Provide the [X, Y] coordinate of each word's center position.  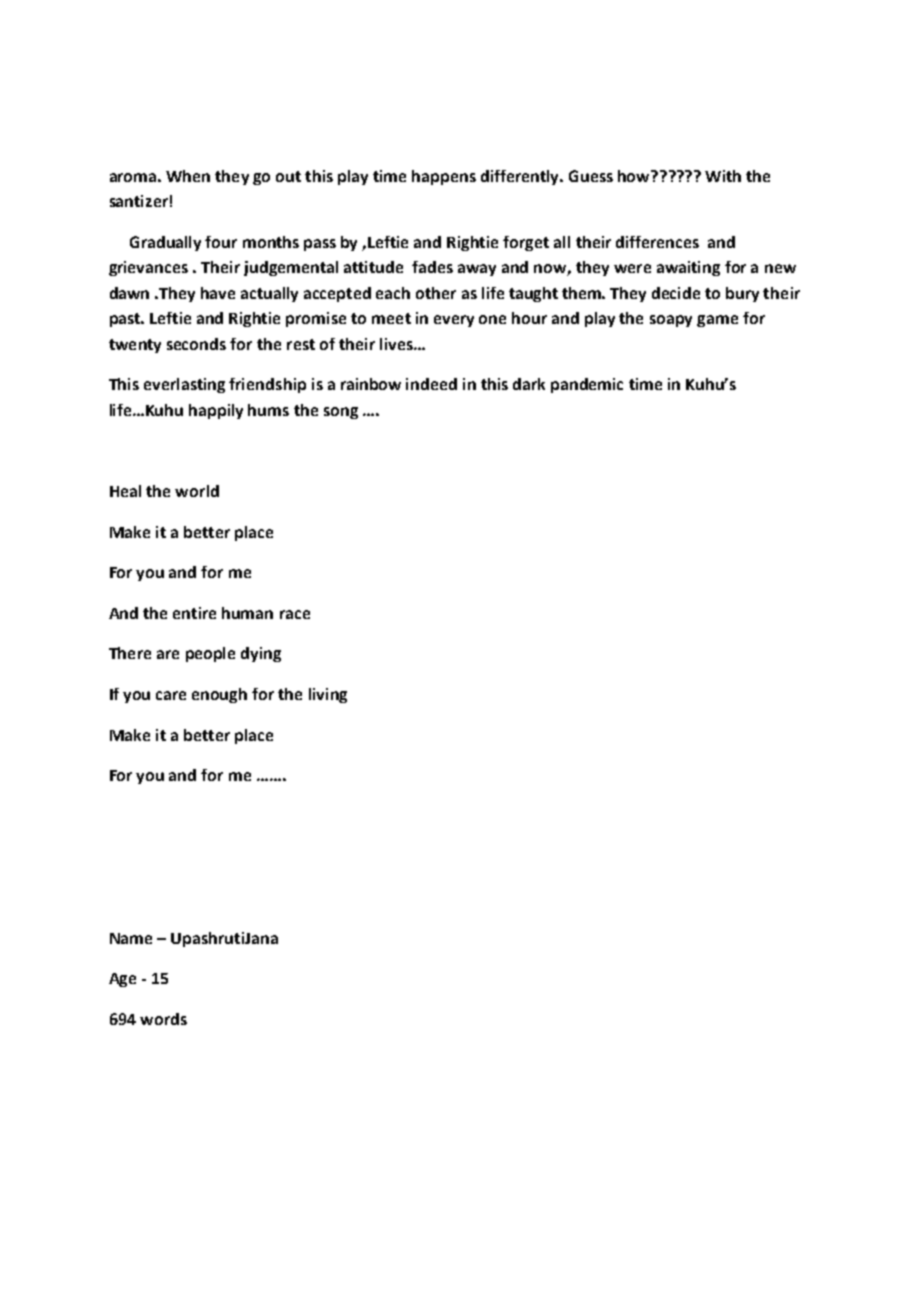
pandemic [587, 385]
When [188, 176]
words [163, 1019]
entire [194, 613]
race [295, 614]
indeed [431, 384]
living [328, 695]
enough [219, 695]
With [723, 176]
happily [216, 411]
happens [444, 177]
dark [529, 384]
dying [261, 654]
